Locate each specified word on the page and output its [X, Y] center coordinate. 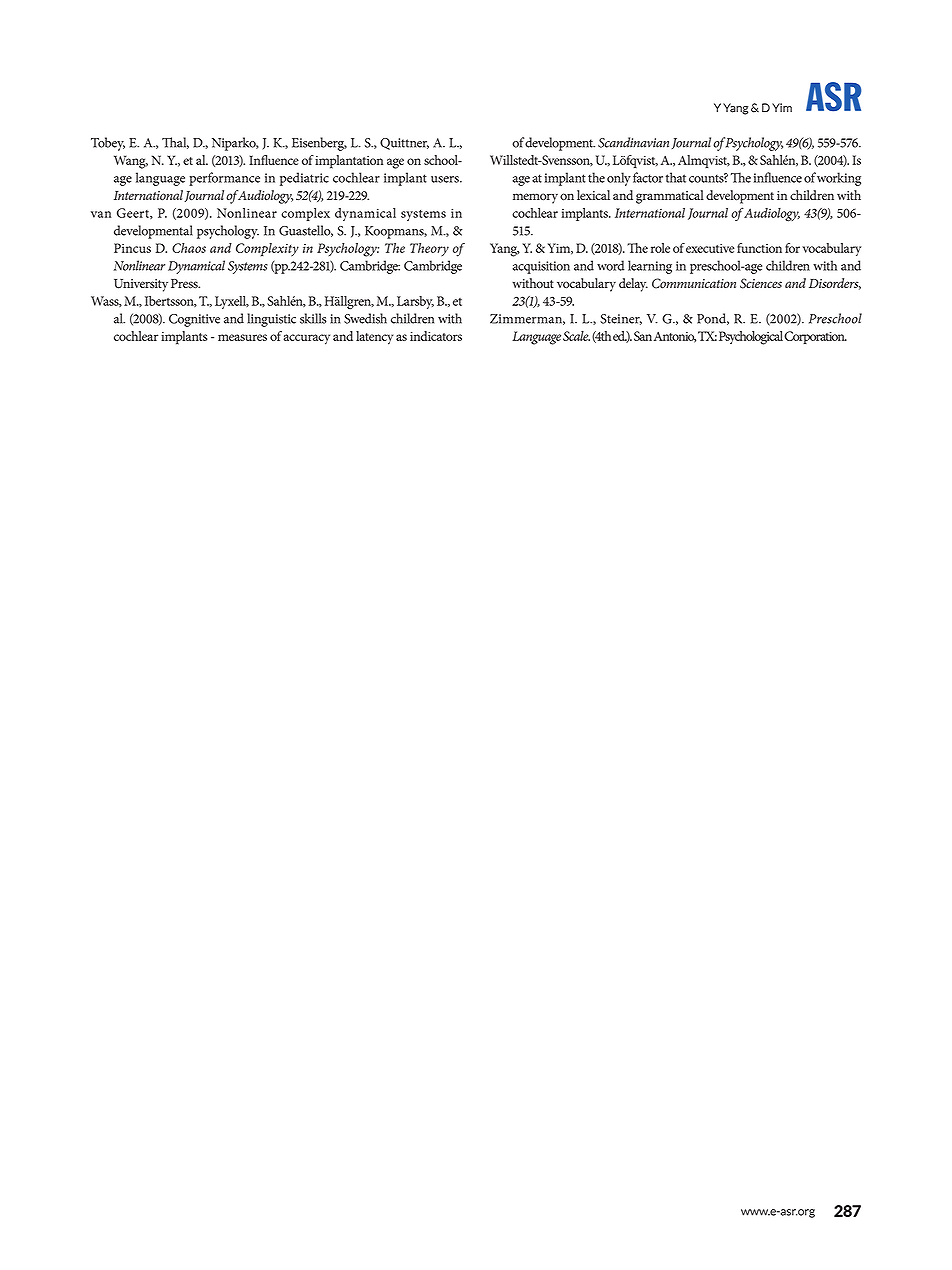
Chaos [189, 248]
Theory [429, 249]
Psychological [751, 338]
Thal [175, 143]
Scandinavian [633, 142]
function [759, 248]
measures [242, 337]
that [676, 177]
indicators [436, 336]
